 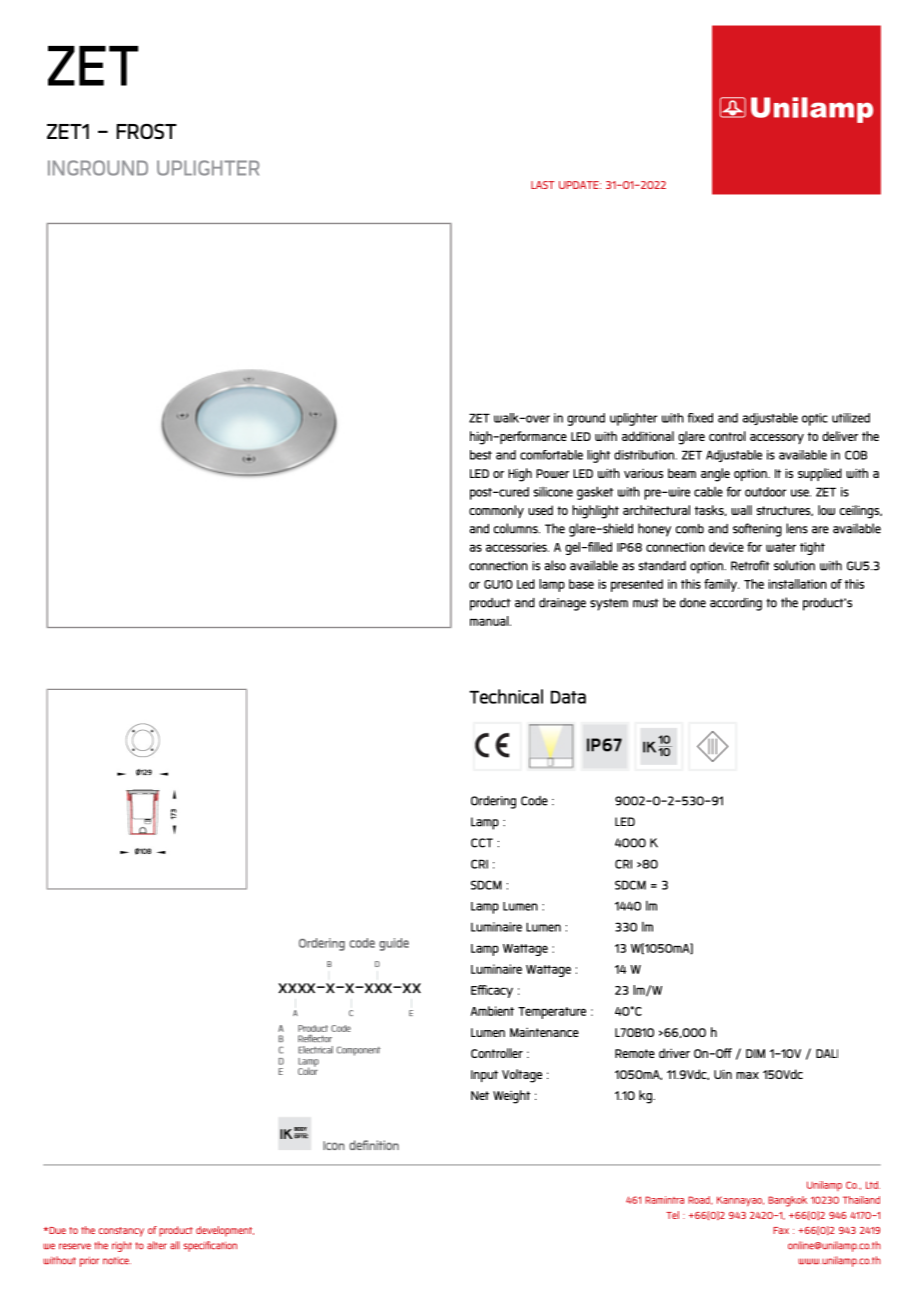 What do you see at coordinates (480, 1095) in the image?
I see `Net` at bounding box center [480, 1095].
